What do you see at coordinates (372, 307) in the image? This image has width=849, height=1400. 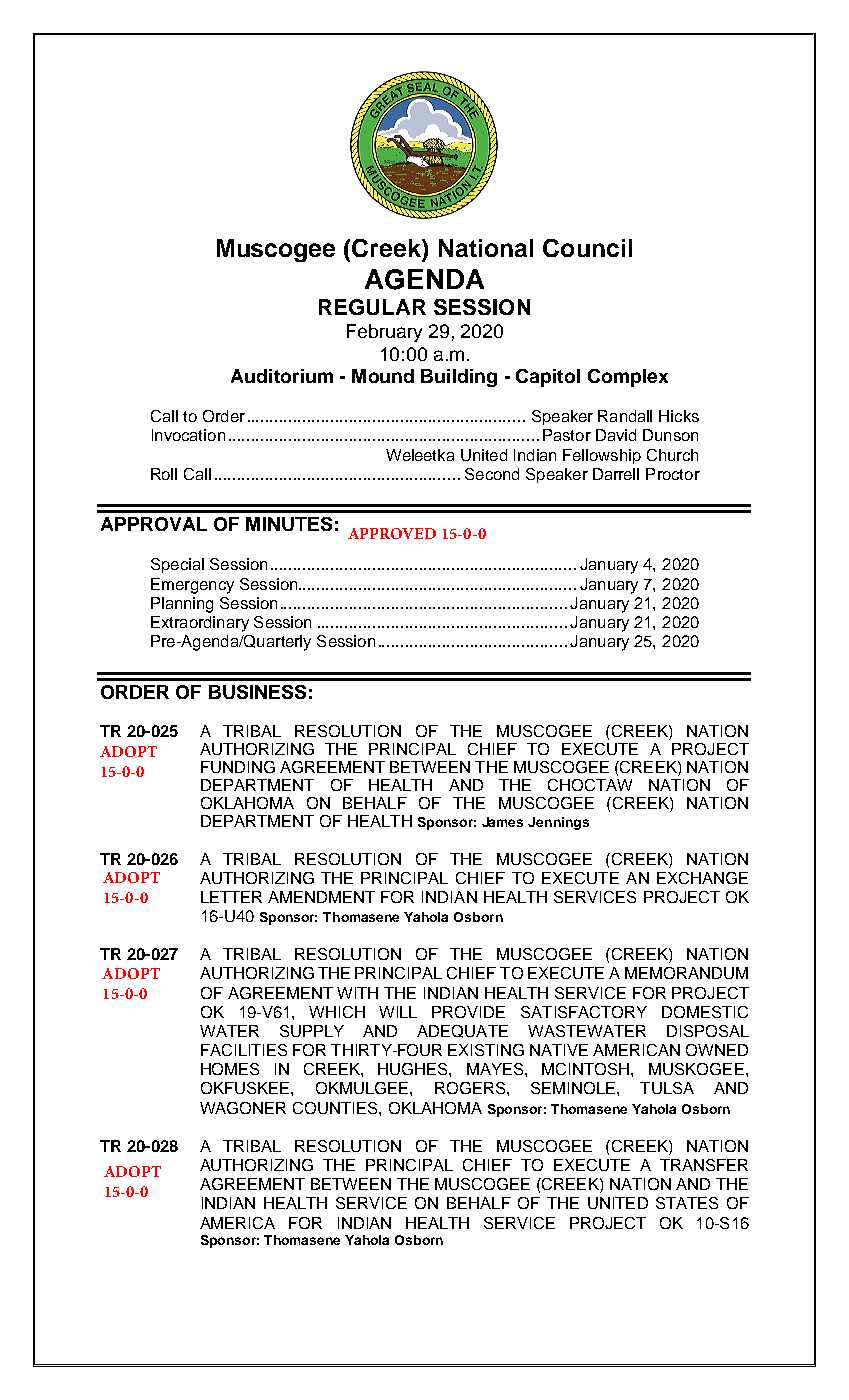 I see `REGULAR` at bounding box center [372, 307].
